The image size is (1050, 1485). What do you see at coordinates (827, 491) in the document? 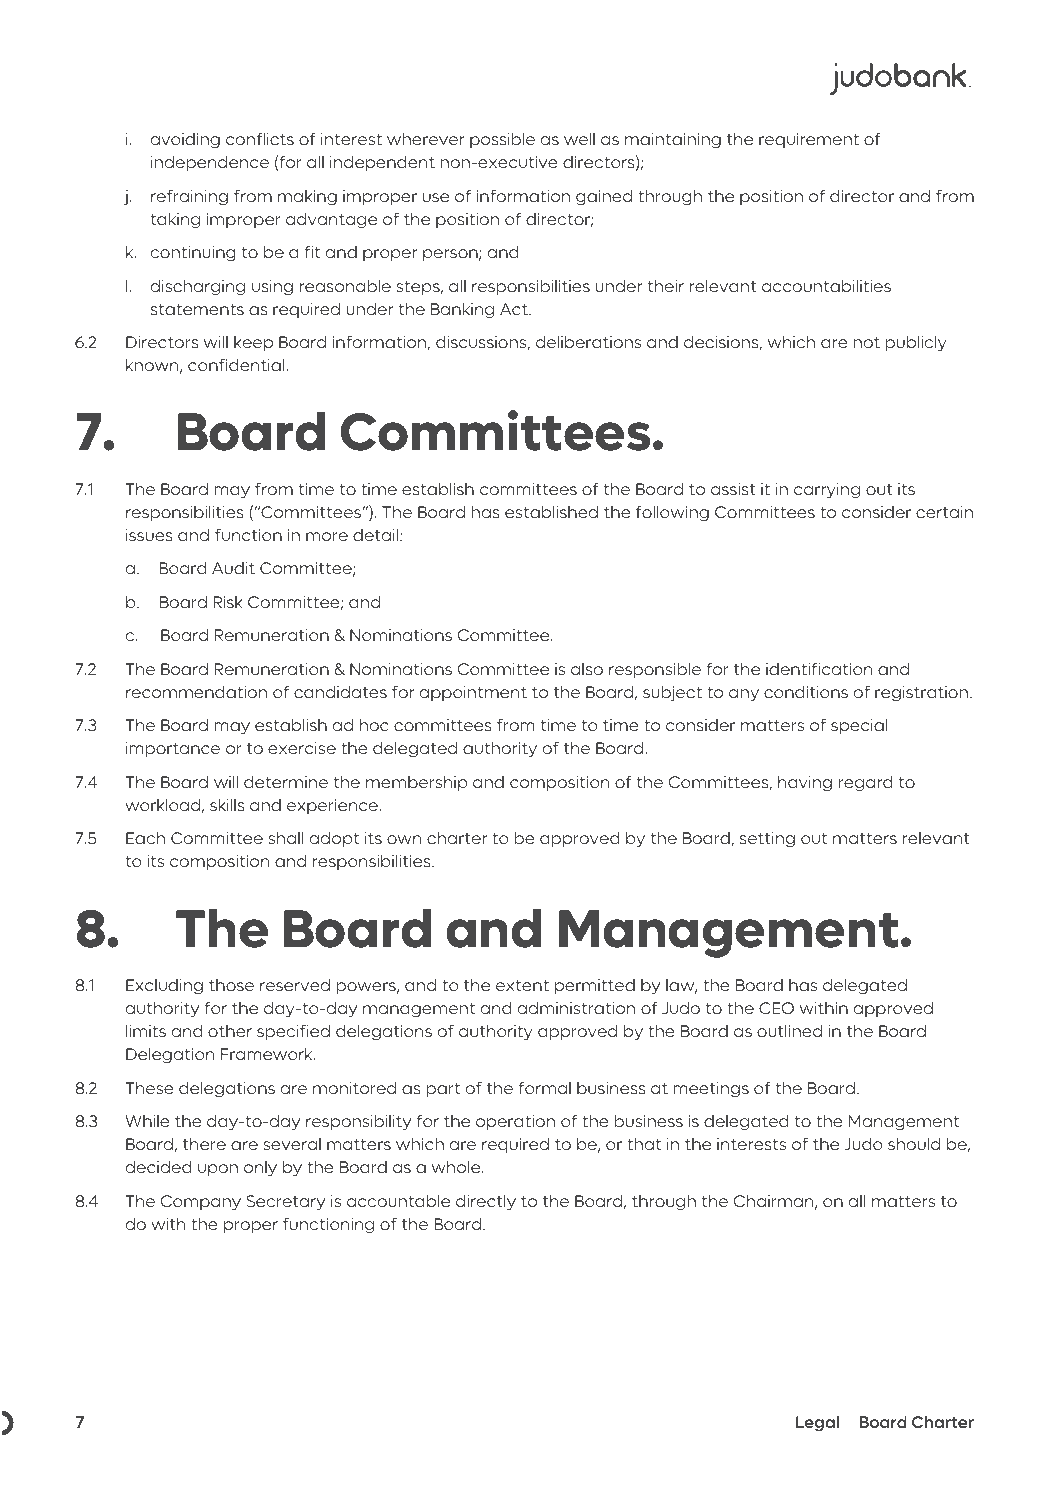
I see `carrying` at bounding box center [827, 491].
